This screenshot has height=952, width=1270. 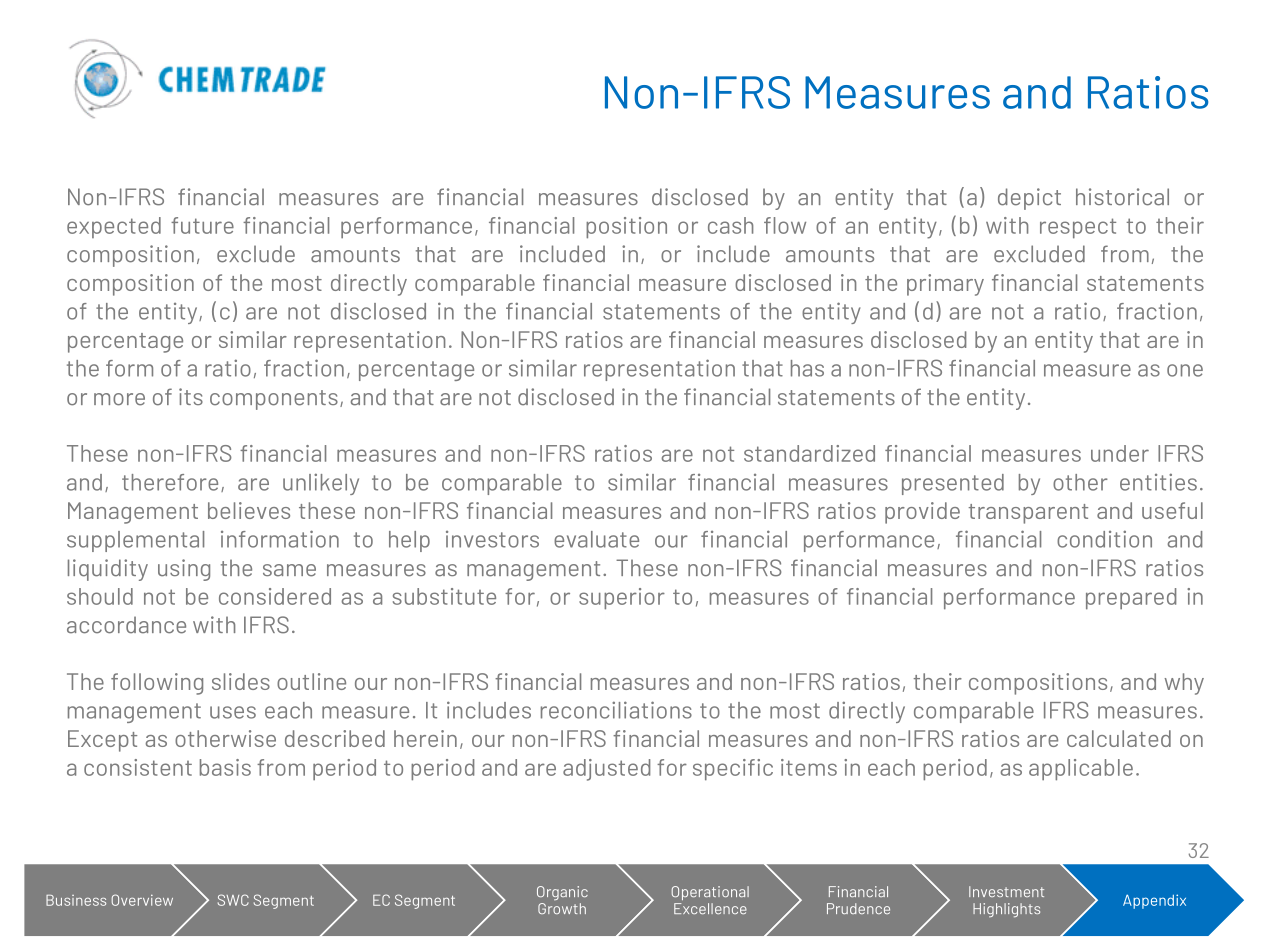 I want to click on future, so click(x=202, y=225).
